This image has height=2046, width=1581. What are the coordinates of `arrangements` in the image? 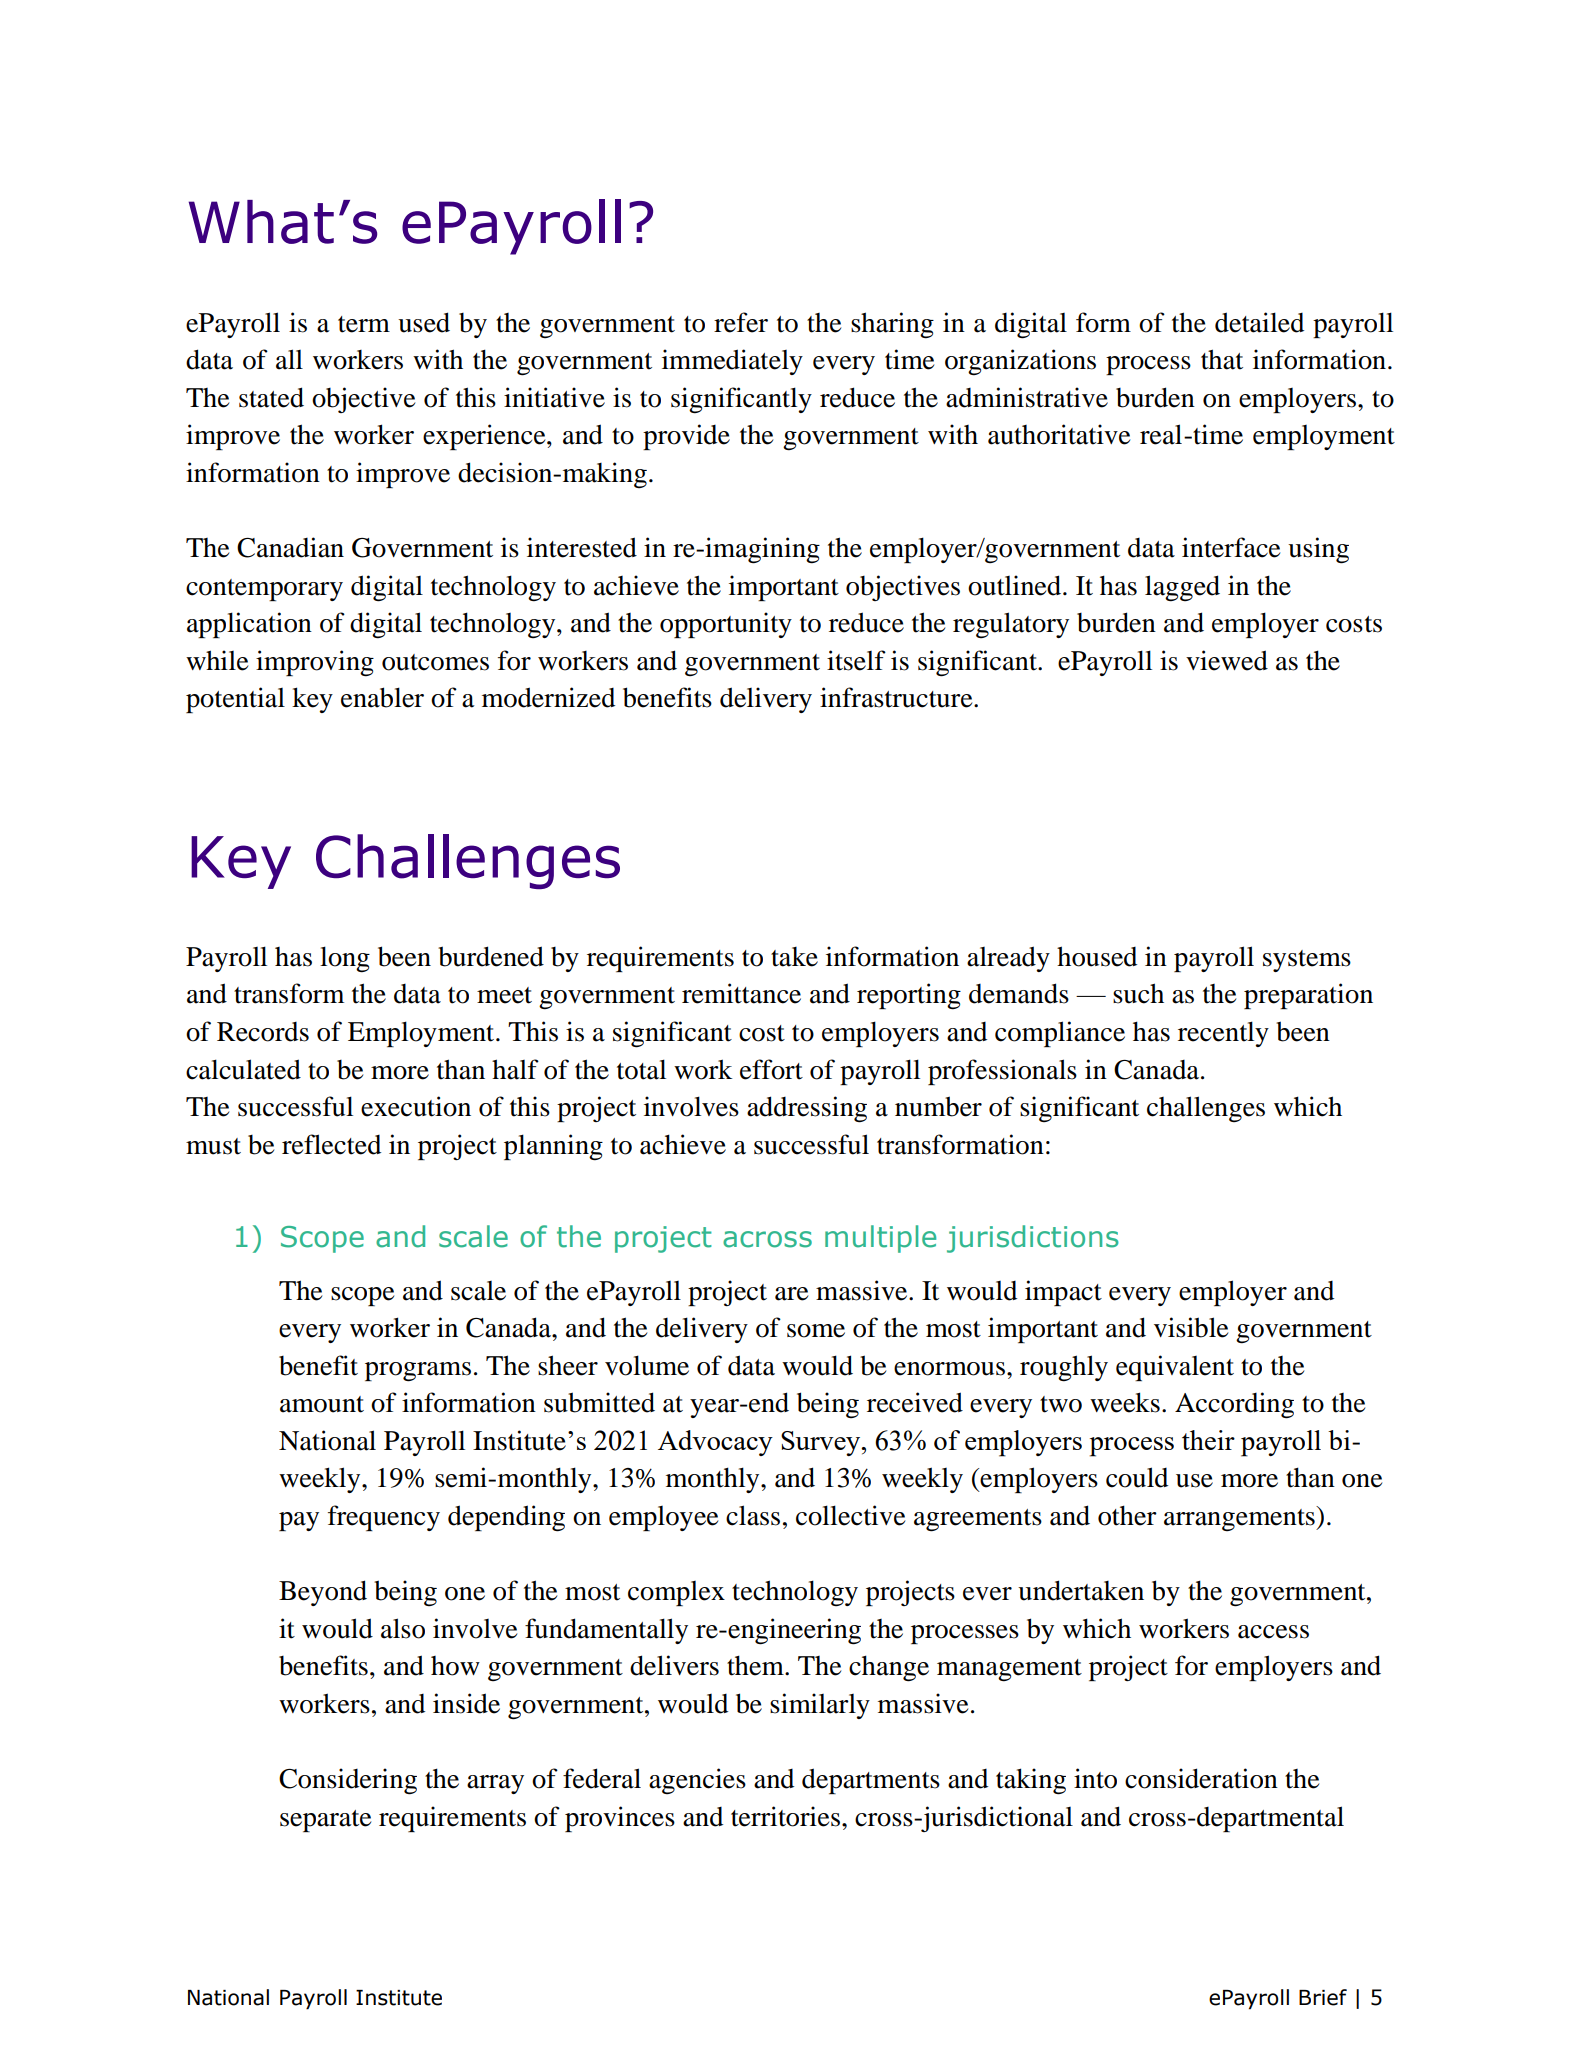 It's located at (1240, 1518).
